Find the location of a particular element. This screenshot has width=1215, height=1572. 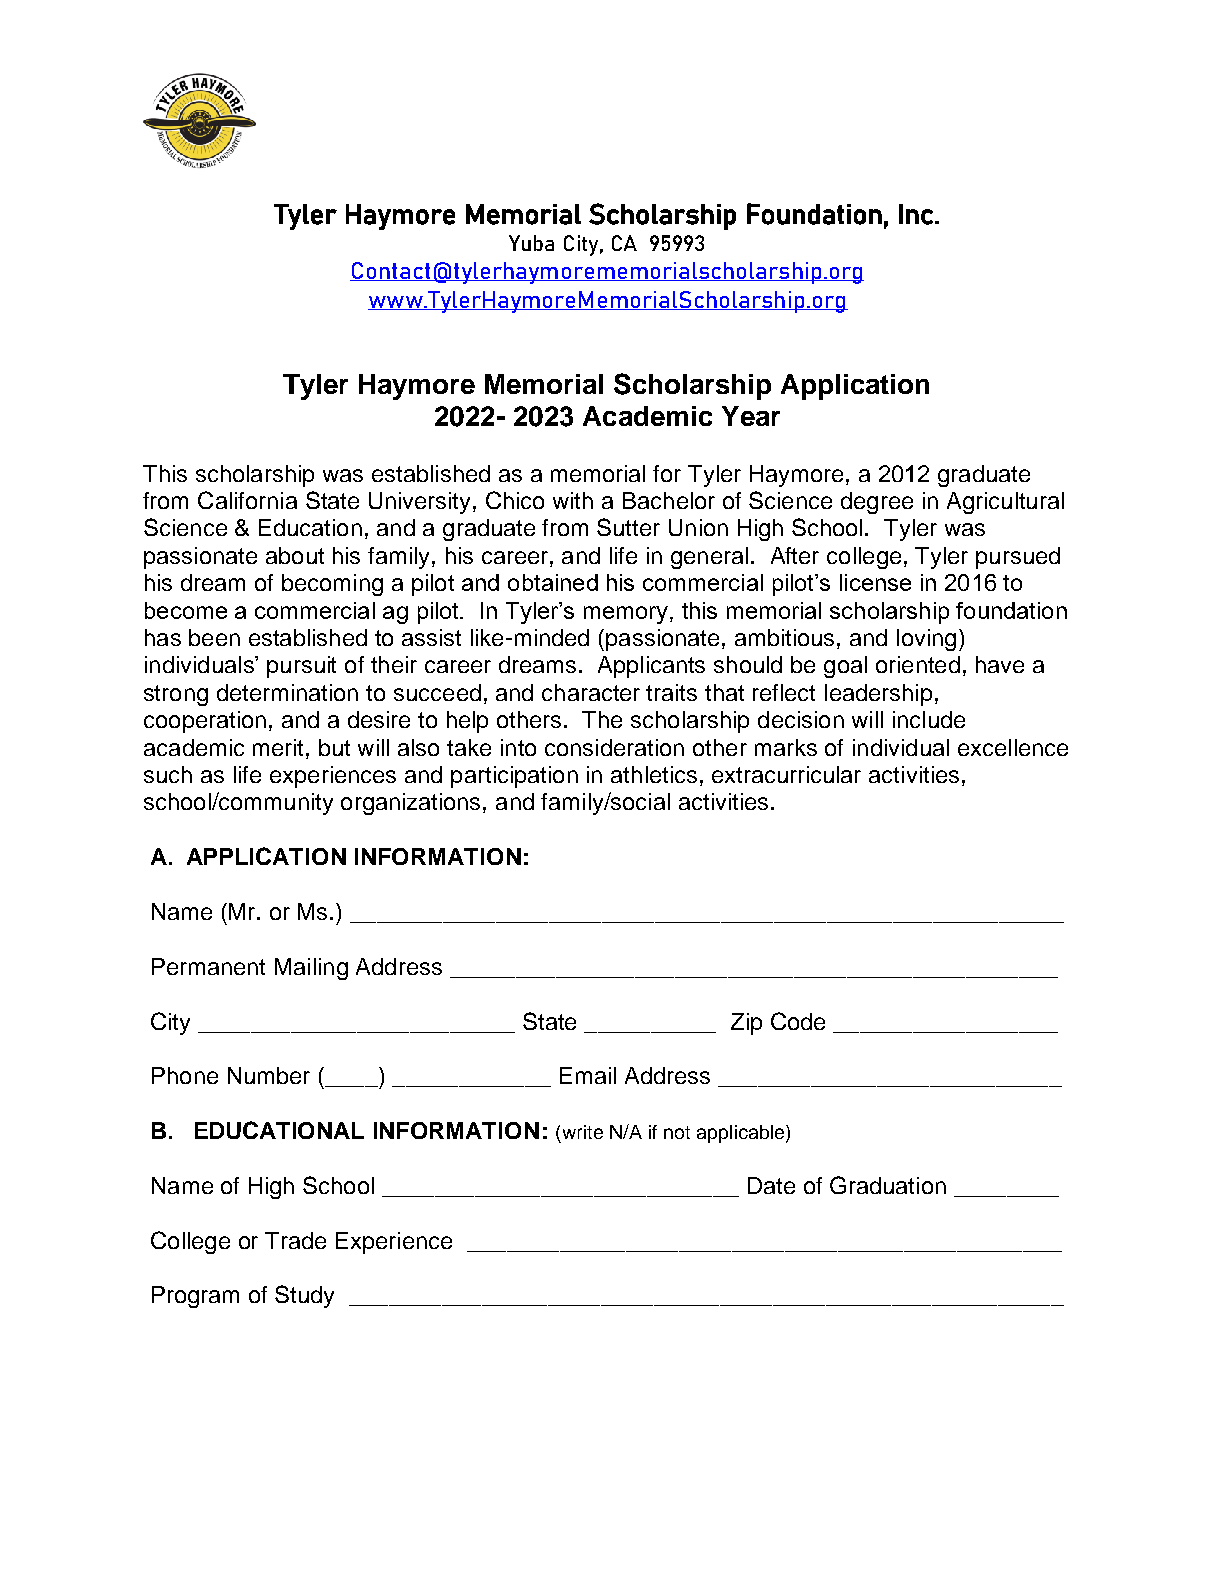

California is located at coordinates (247, 500).
